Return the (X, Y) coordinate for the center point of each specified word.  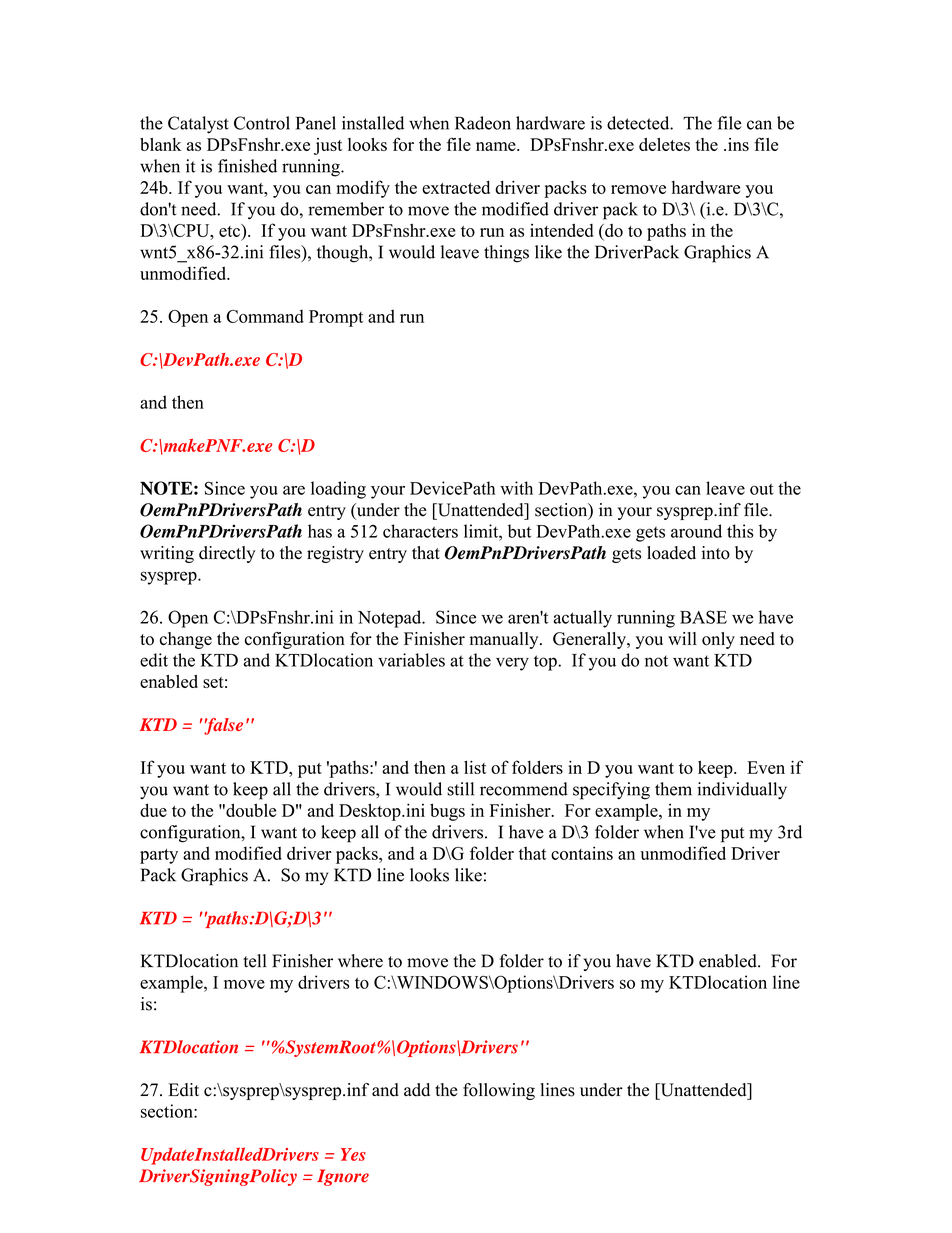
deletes (664, 144)
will (682, 638)
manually (505, 640)
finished (247, 166)
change (186, 640)
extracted (456, 187)
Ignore (343, 1177)
